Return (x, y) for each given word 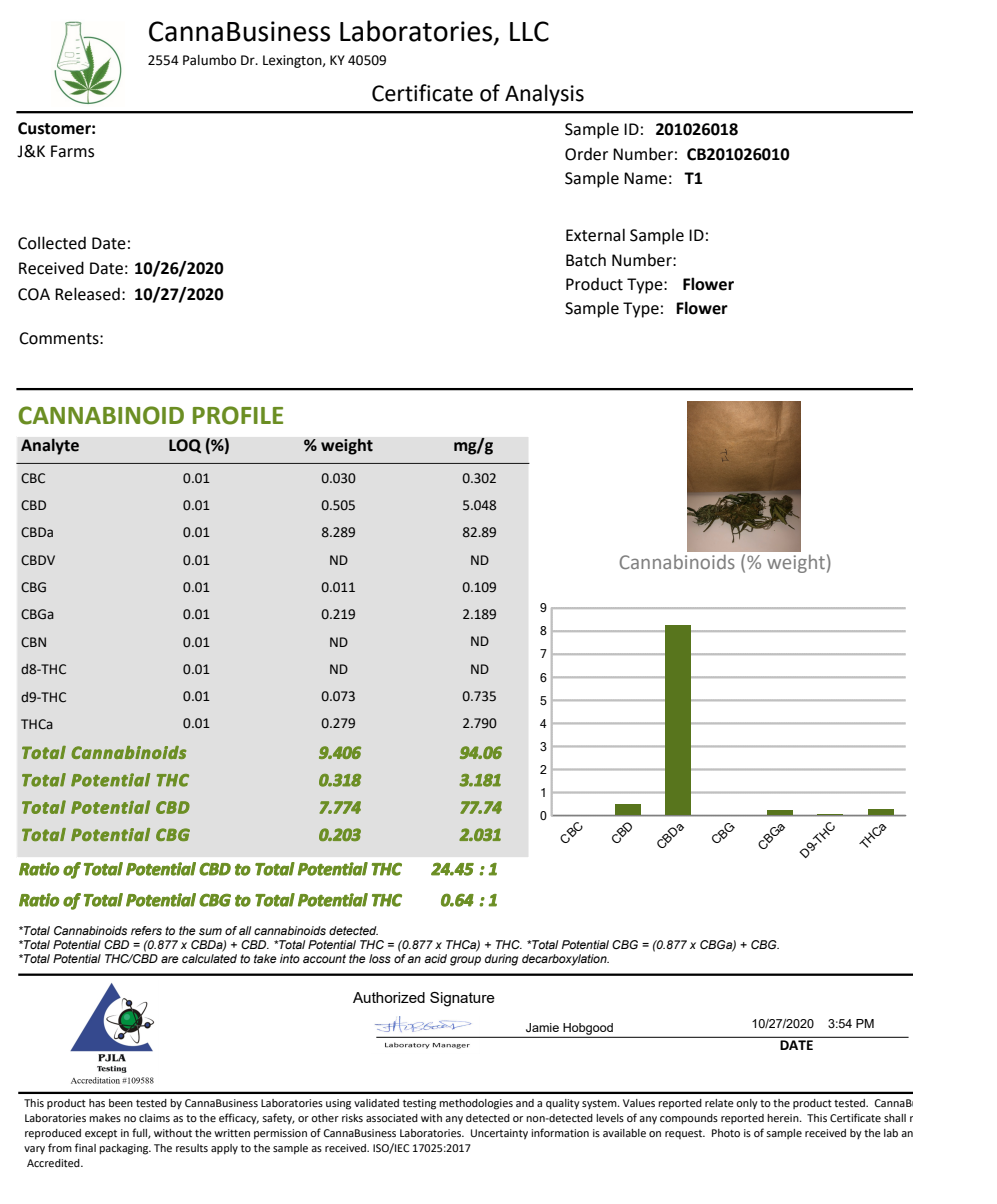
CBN (33, 642)
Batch (586, 260)
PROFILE (238, 415)
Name (645, 178)
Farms (72, 151)
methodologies (476, 1104)
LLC (529, 31)
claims (154, 1118)
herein (784, 1118)
